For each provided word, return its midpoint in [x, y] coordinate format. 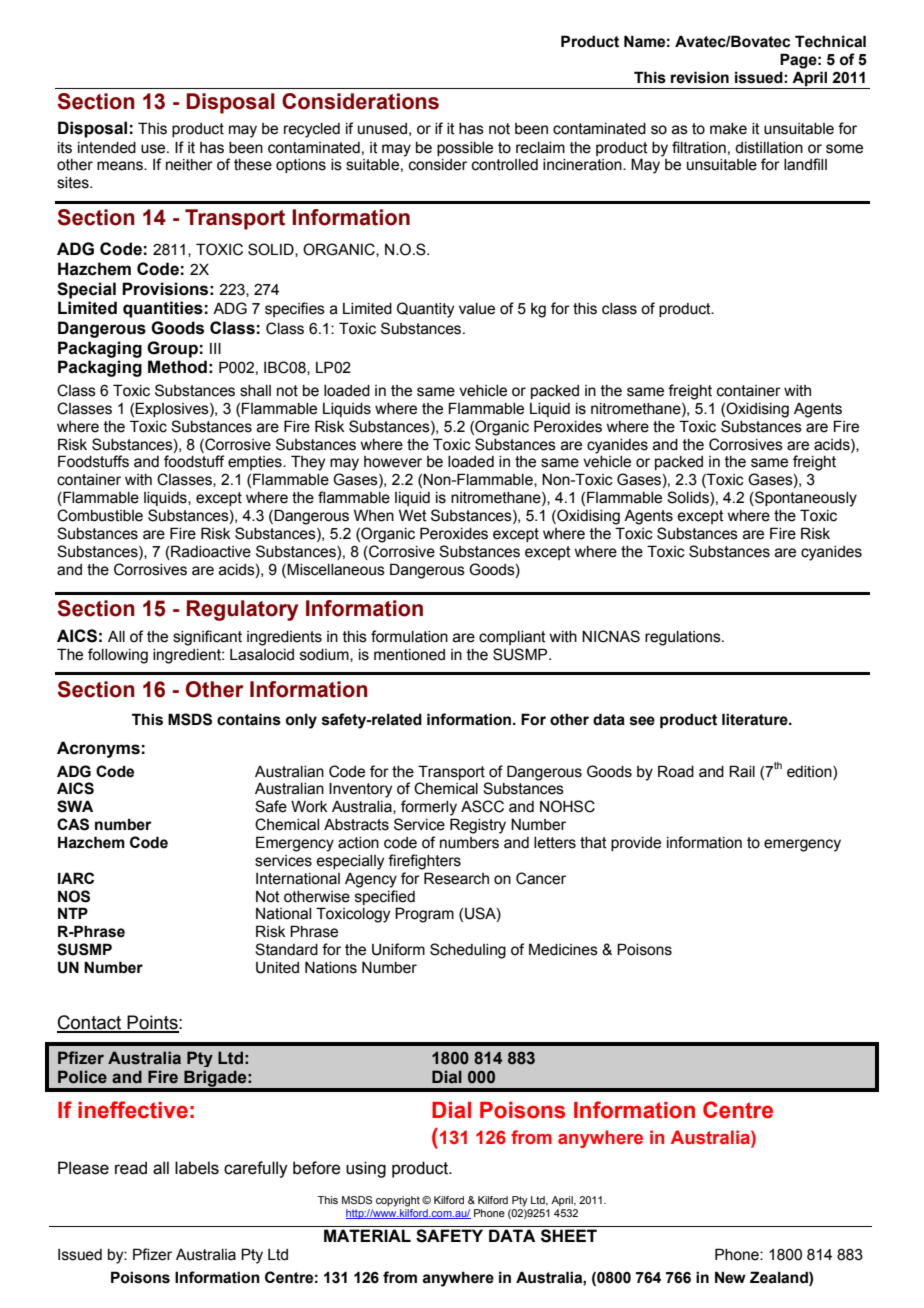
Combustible [100, 515]
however [393, 462]
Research [456, 878]
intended [107, 148]
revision [700, 77]
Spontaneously [805, 499]
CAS [73, 824]
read [131, 1168]
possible [465, 149]
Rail [742, 771]
